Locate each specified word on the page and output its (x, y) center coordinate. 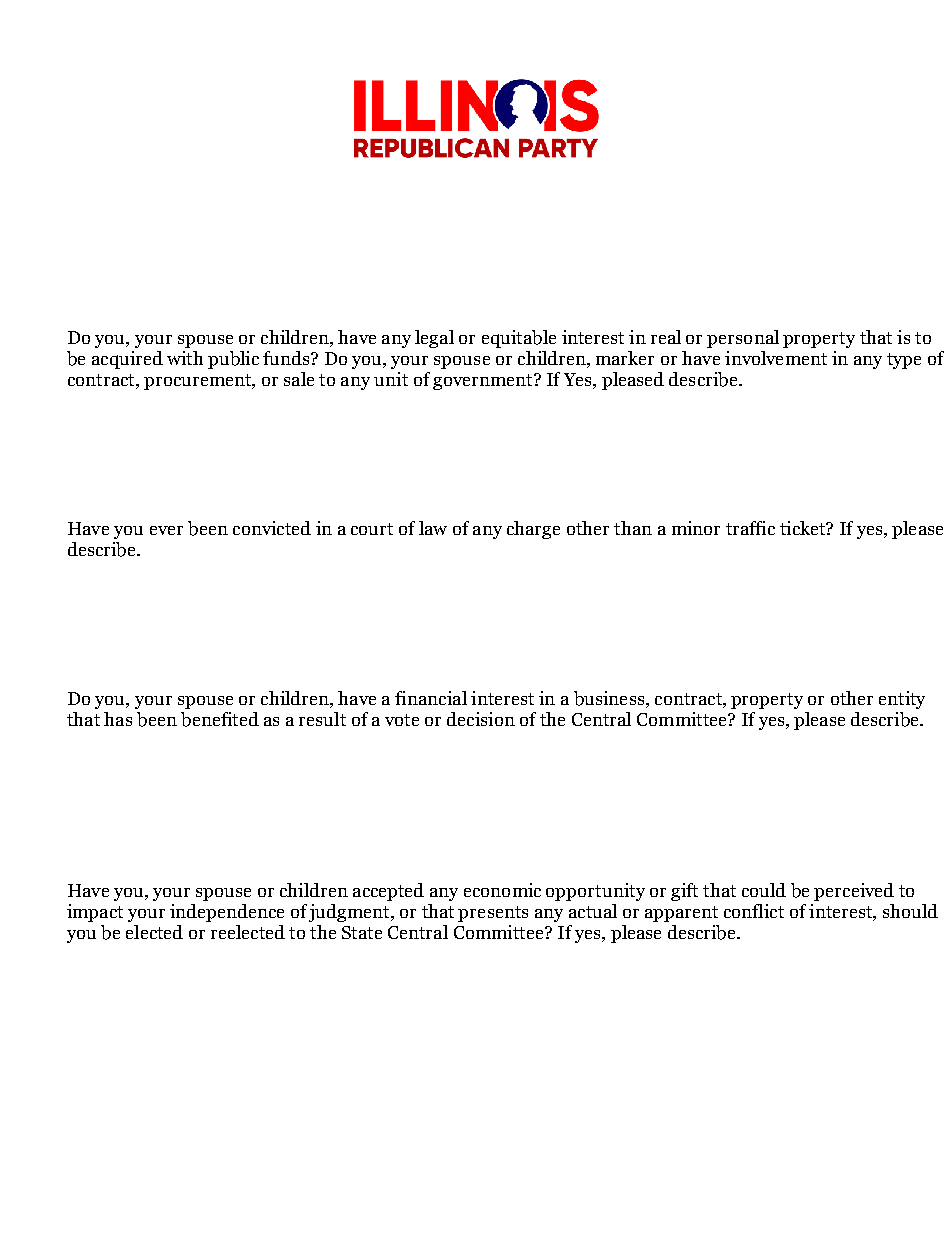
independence (227, 913)
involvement (776, 358)
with (185, 358)
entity (902, 700)
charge (533, 530)
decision (481, 719)
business (609, 698)
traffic (750, 528)
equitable (519, 339)
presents (493, 914)
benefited (220, 719)
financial (431, 698)
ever (166, 530)
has (118, 719)
